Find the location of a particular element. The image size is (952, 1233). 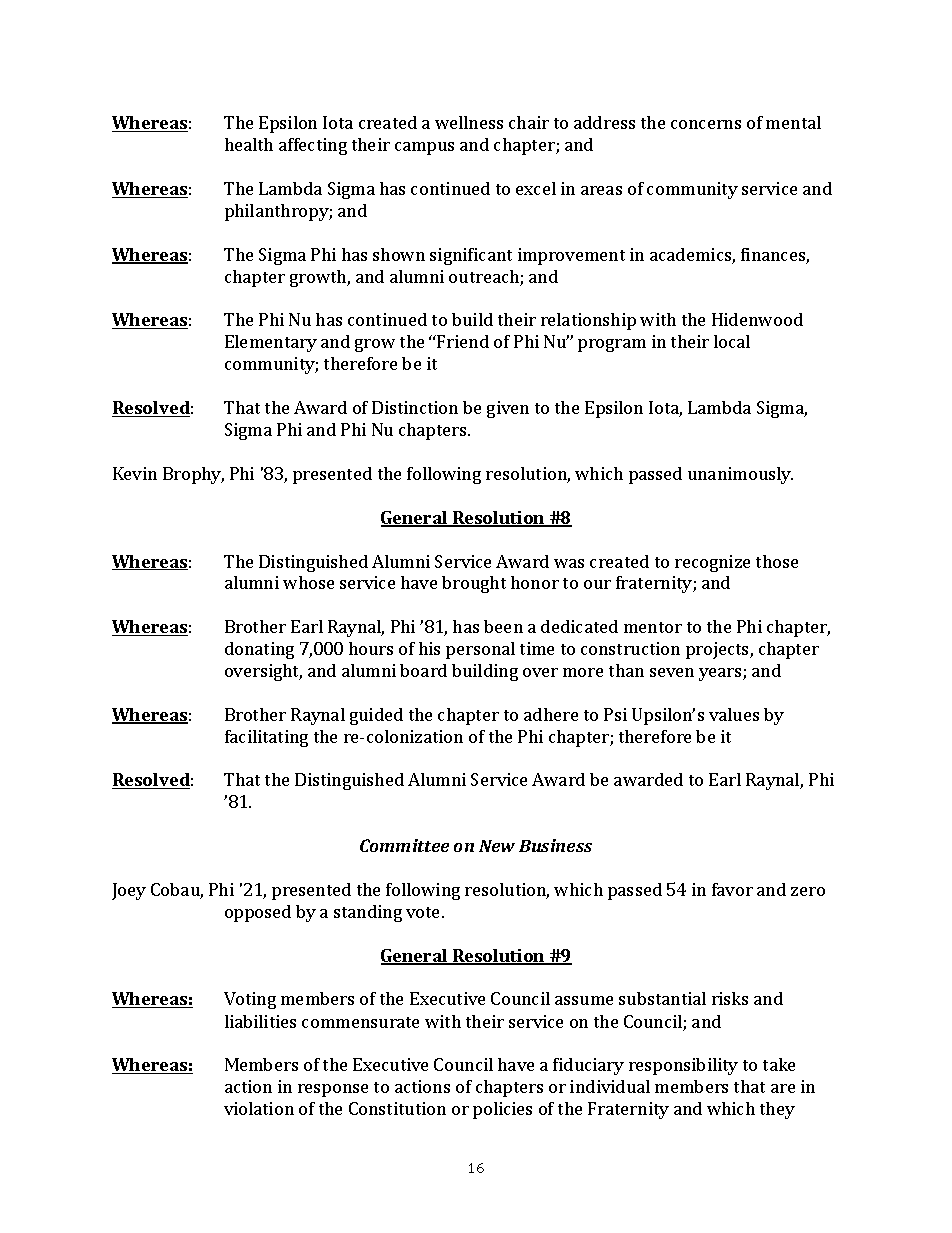

donating is located at coordinates (259, 650).
